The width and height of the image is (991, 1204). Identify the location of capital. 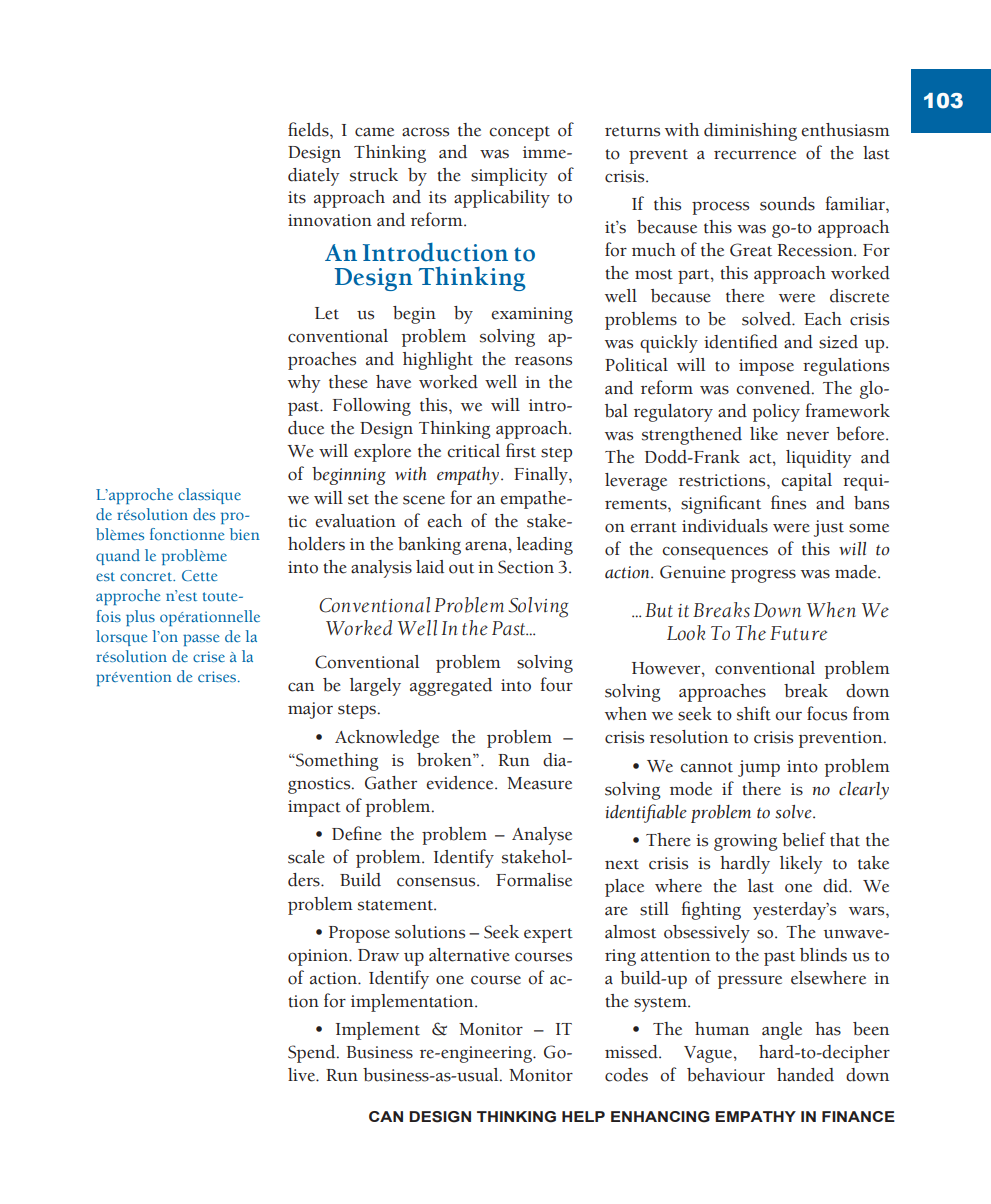
(806, 482).
